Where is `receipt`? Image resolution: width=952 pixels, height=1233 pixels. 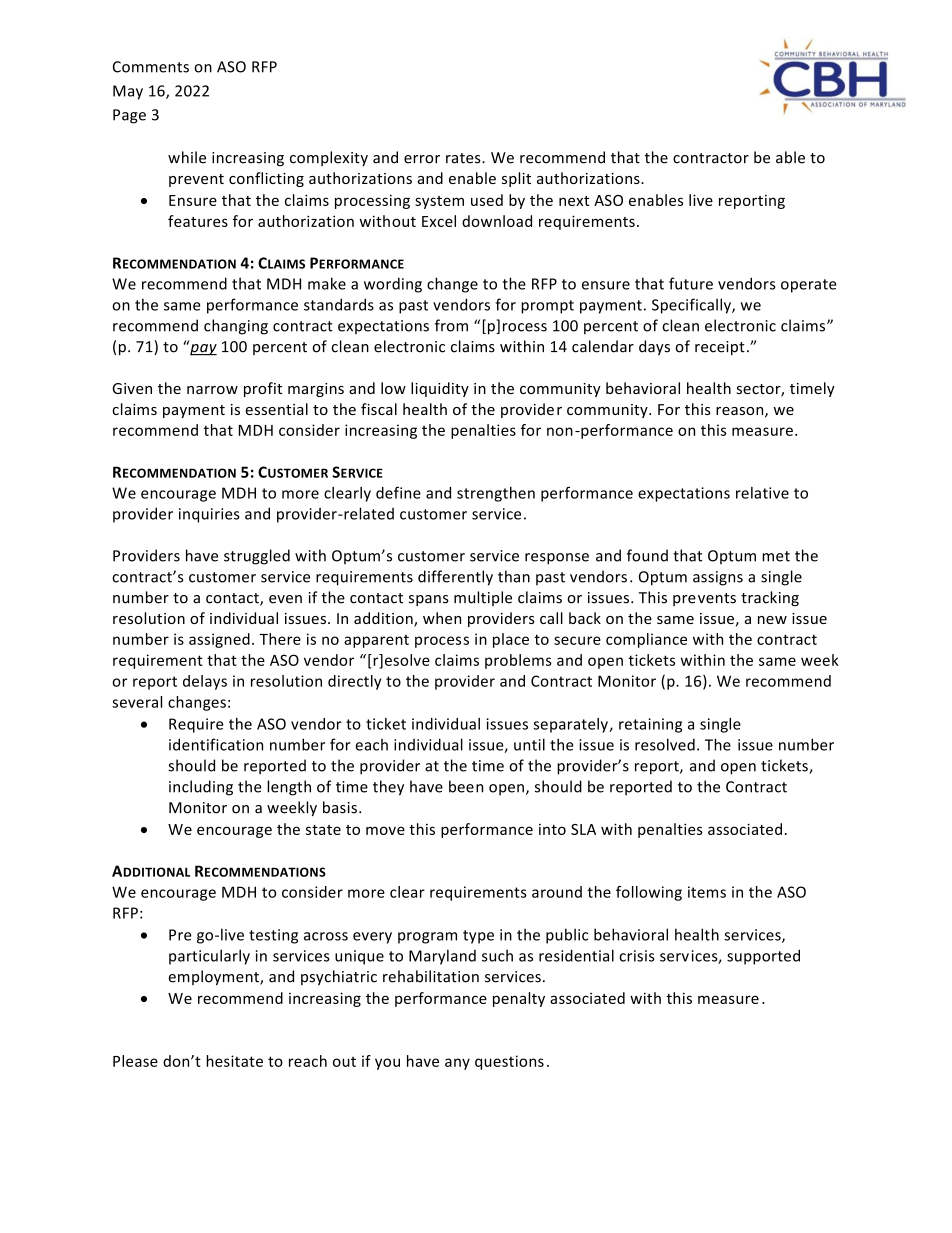
receipt is located at coordinates (720, 348).
